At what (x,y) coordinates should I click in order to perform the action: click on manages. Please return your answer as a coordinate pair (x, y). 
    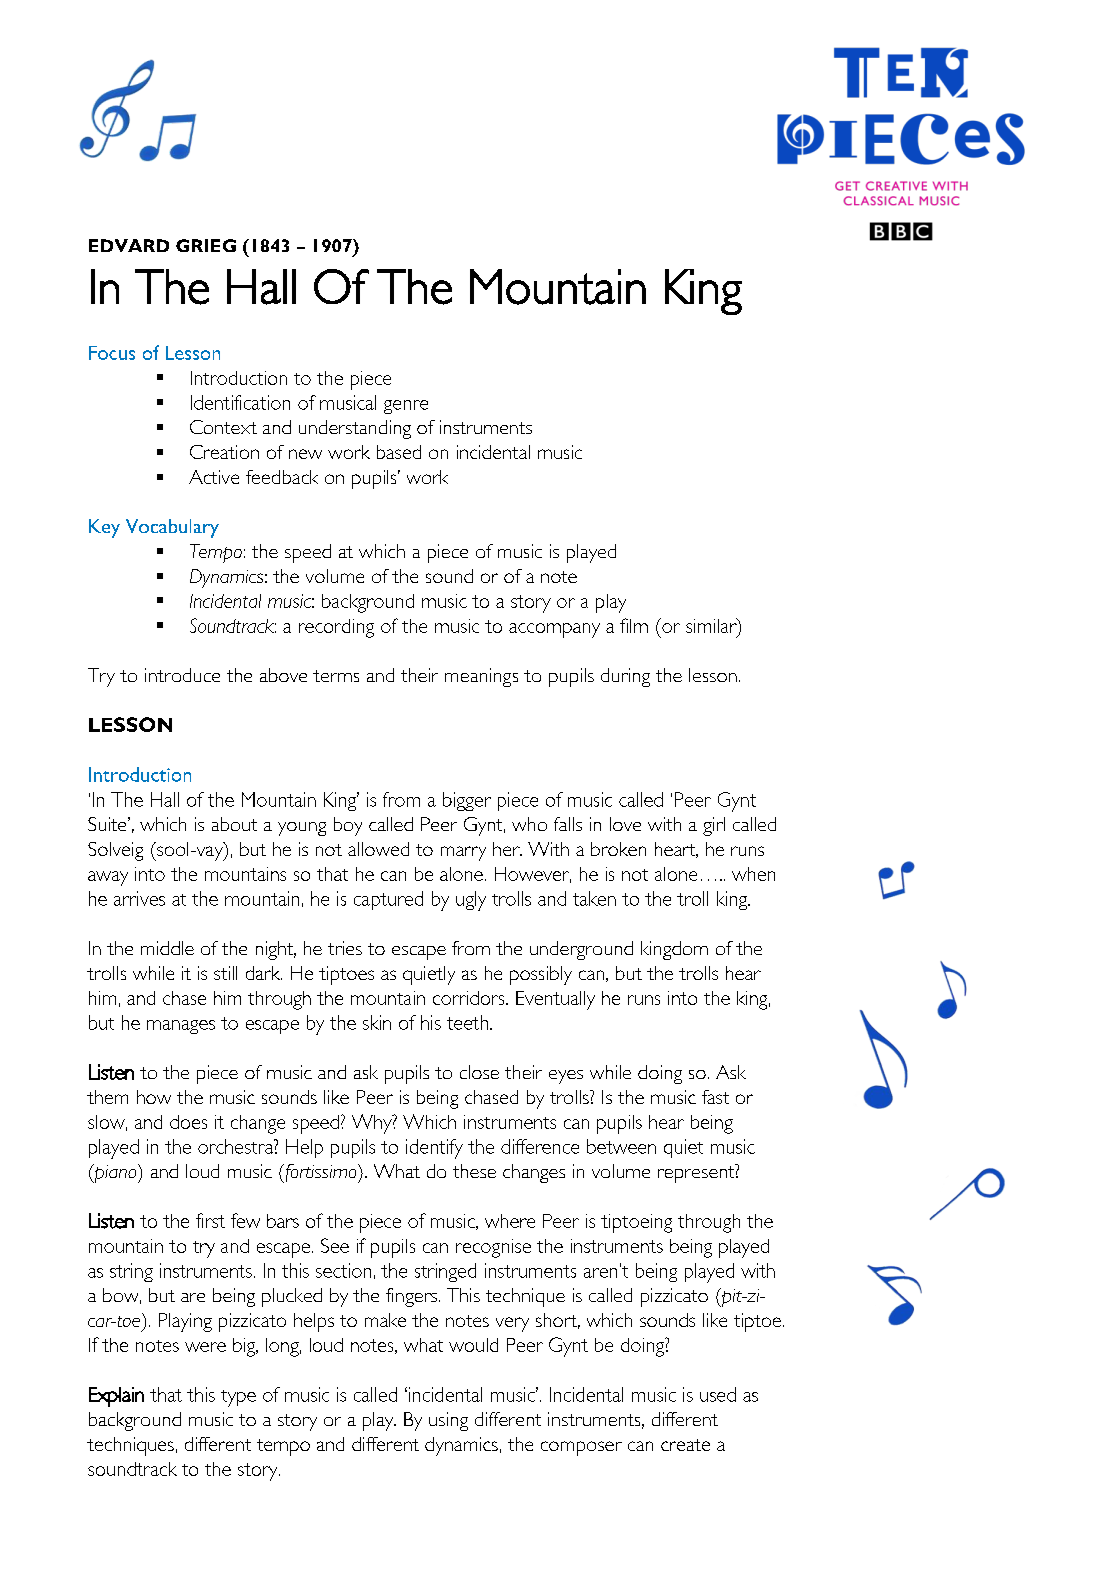
    Looking at the image, I should click on (181, 1027).
